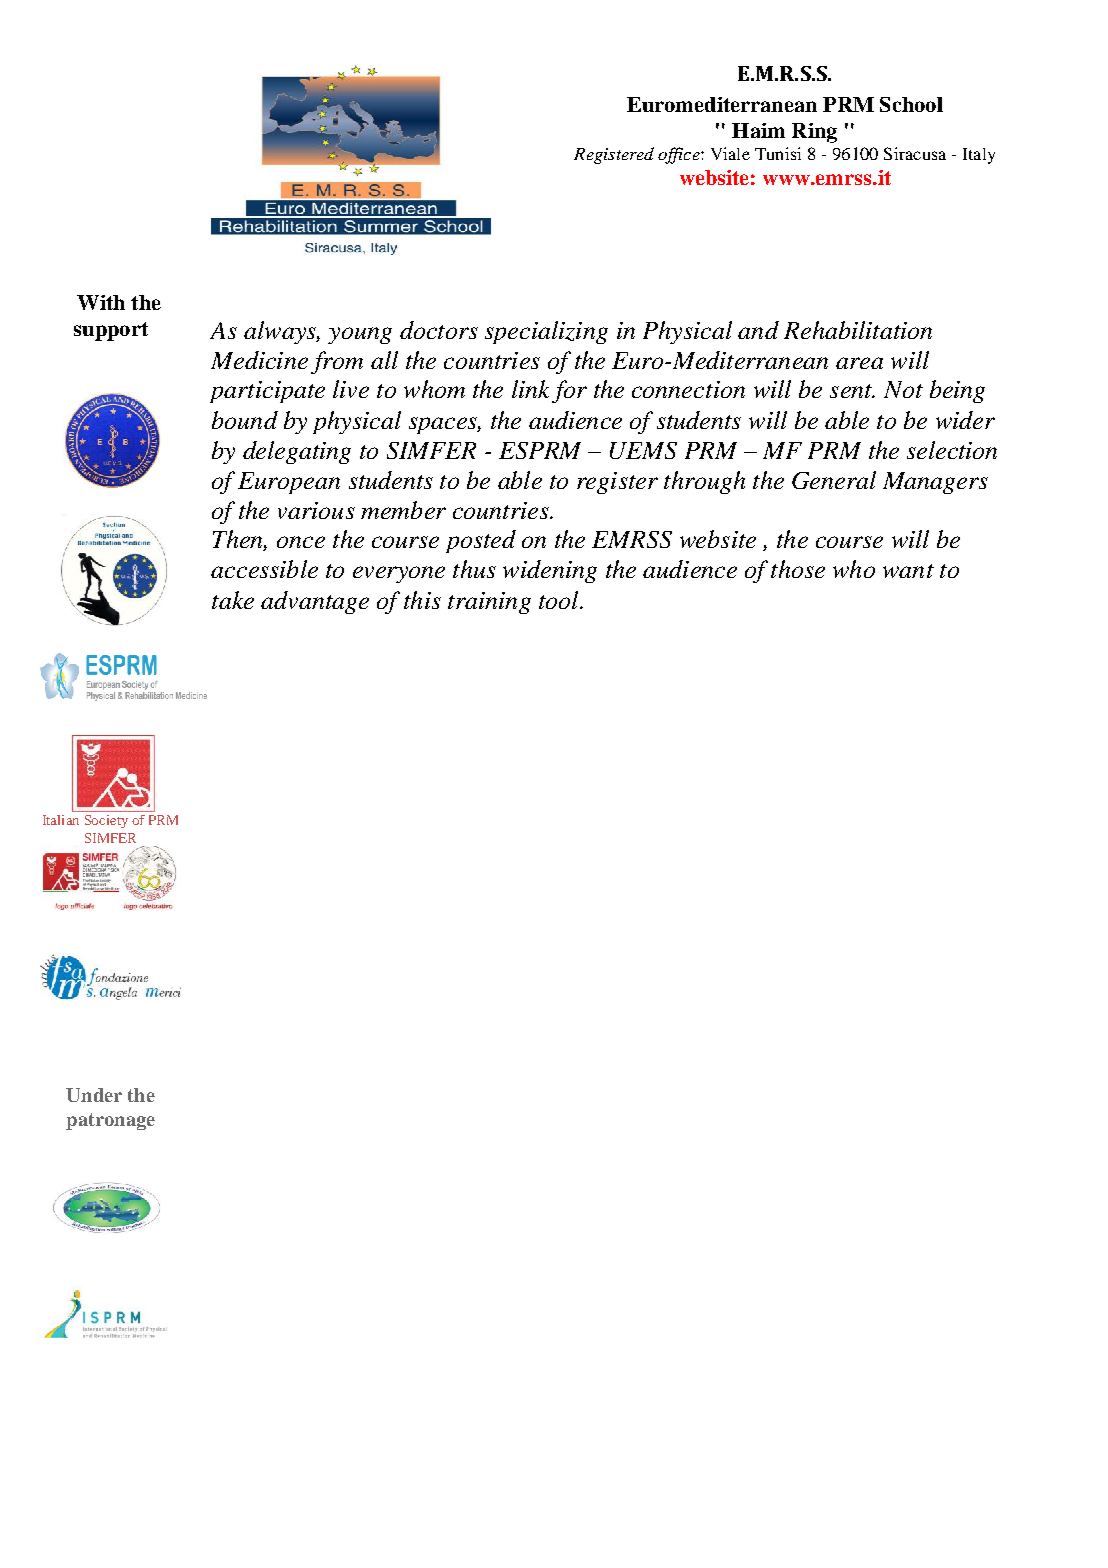 The height and width of the screenshot is (1568, 1108). What do you see at coordinates (908, 571) in the screenshot?
I see `want` at bounding box center [908, 571].
